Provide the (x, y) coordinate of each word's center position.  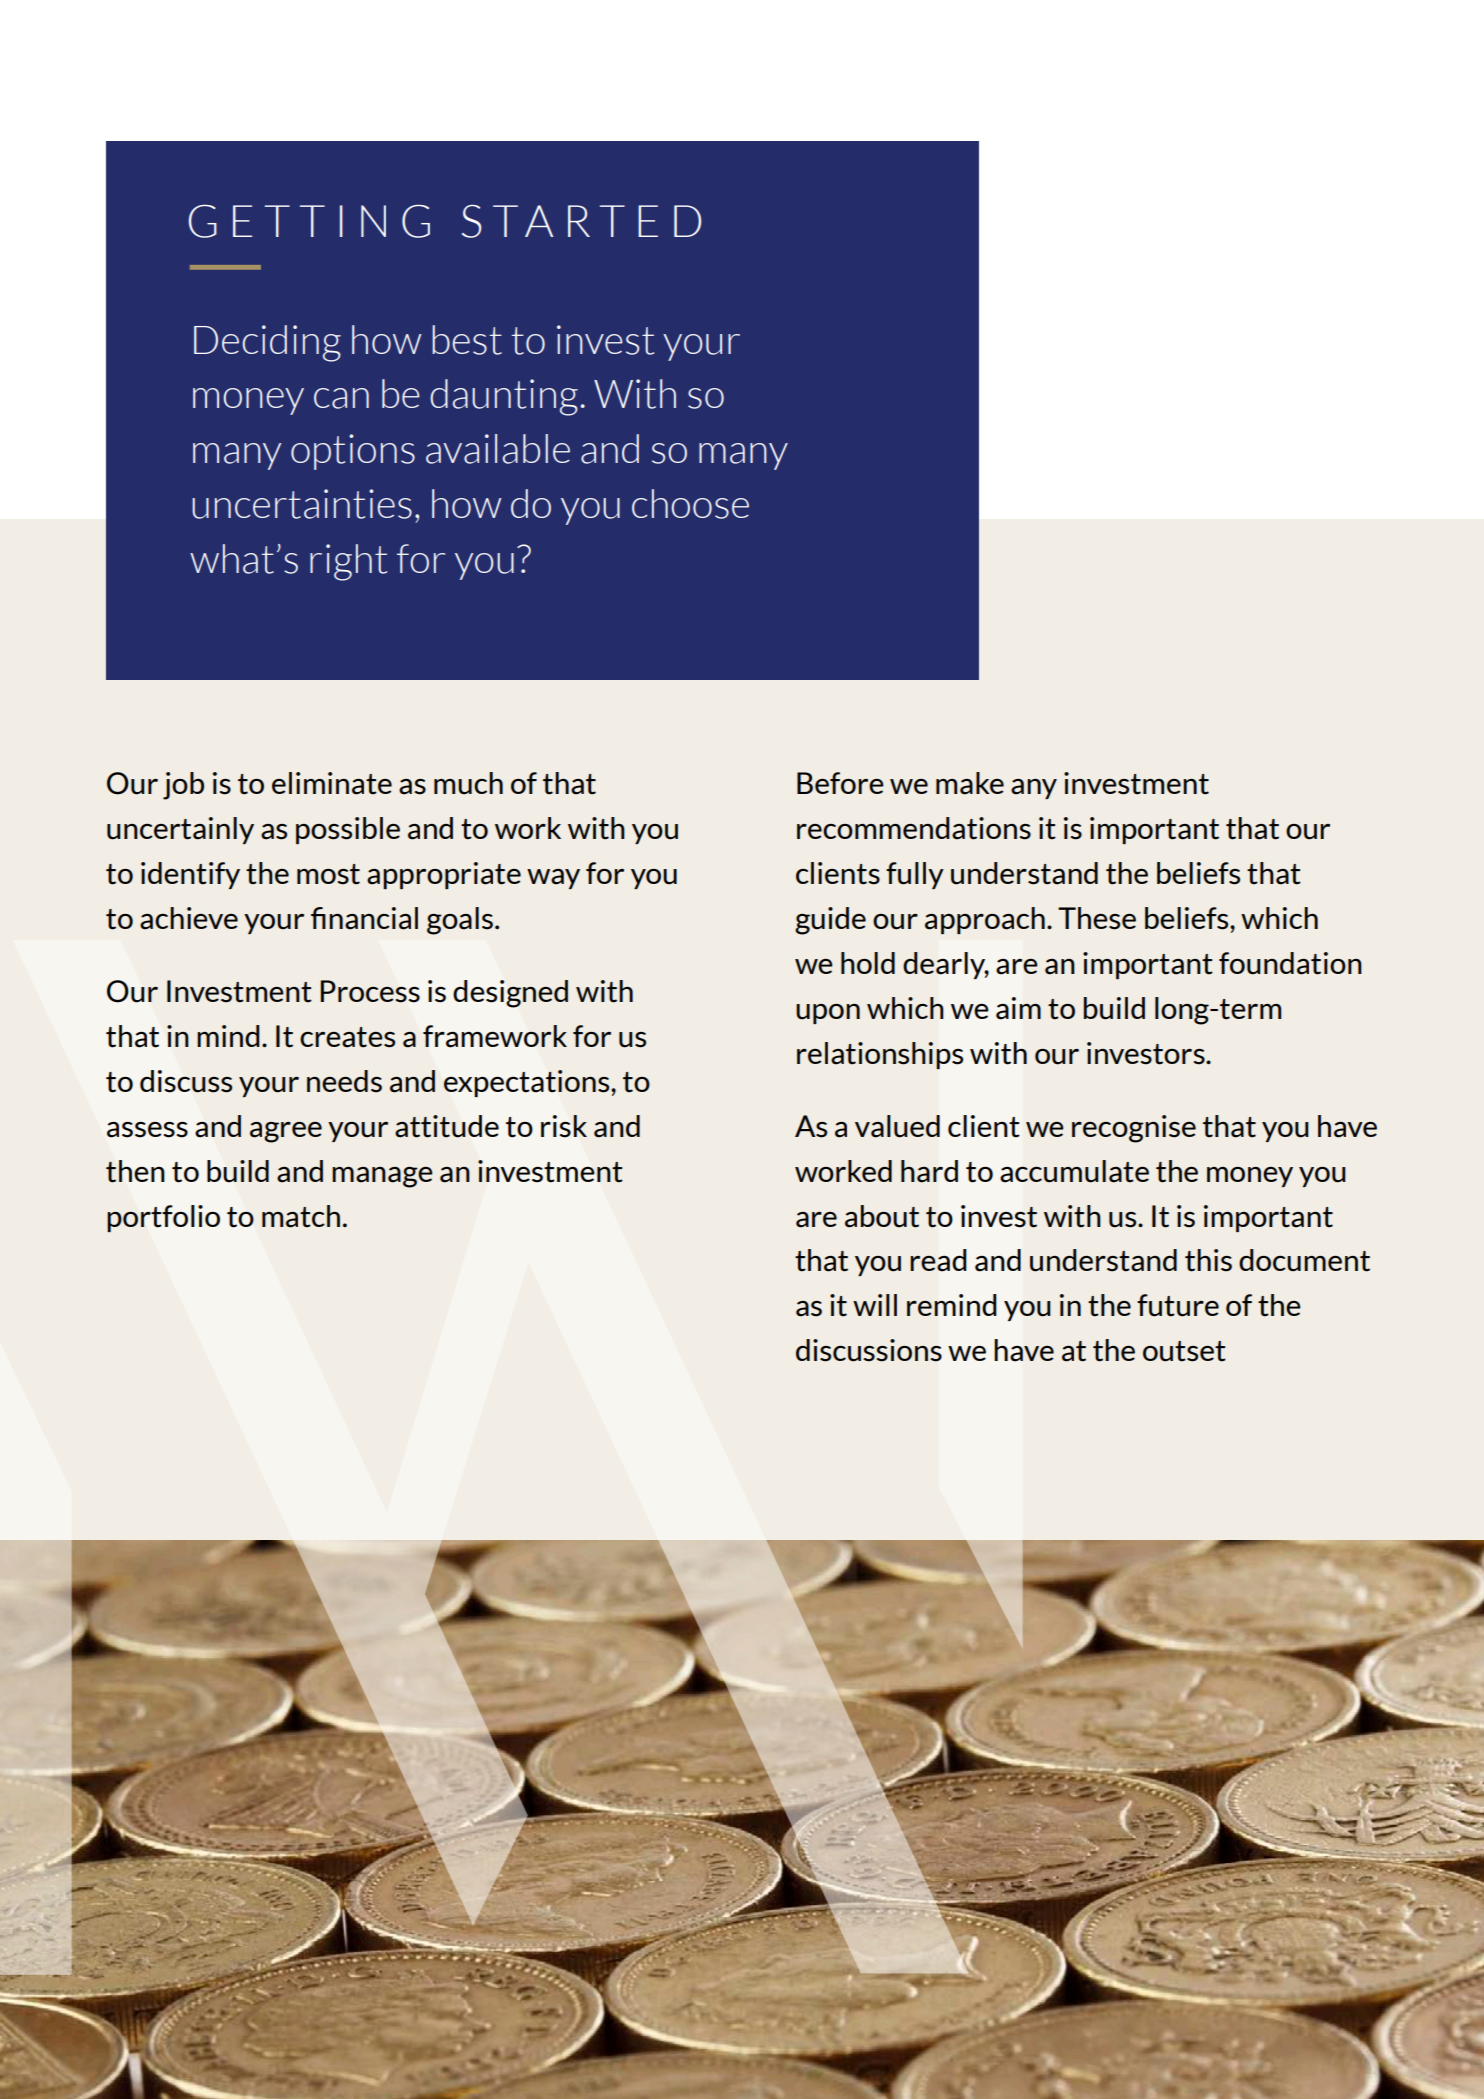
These (1097, 918)
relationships (880, 1055)
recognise (1134, 1129)
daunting (504, 397)
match (301, 1216)
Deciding (267, 343)
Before (840, 783)
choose (690, 504)
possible (348, 830)
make (970, 783)
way (553, 879)
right (348, 562)
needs (344, 1081)
